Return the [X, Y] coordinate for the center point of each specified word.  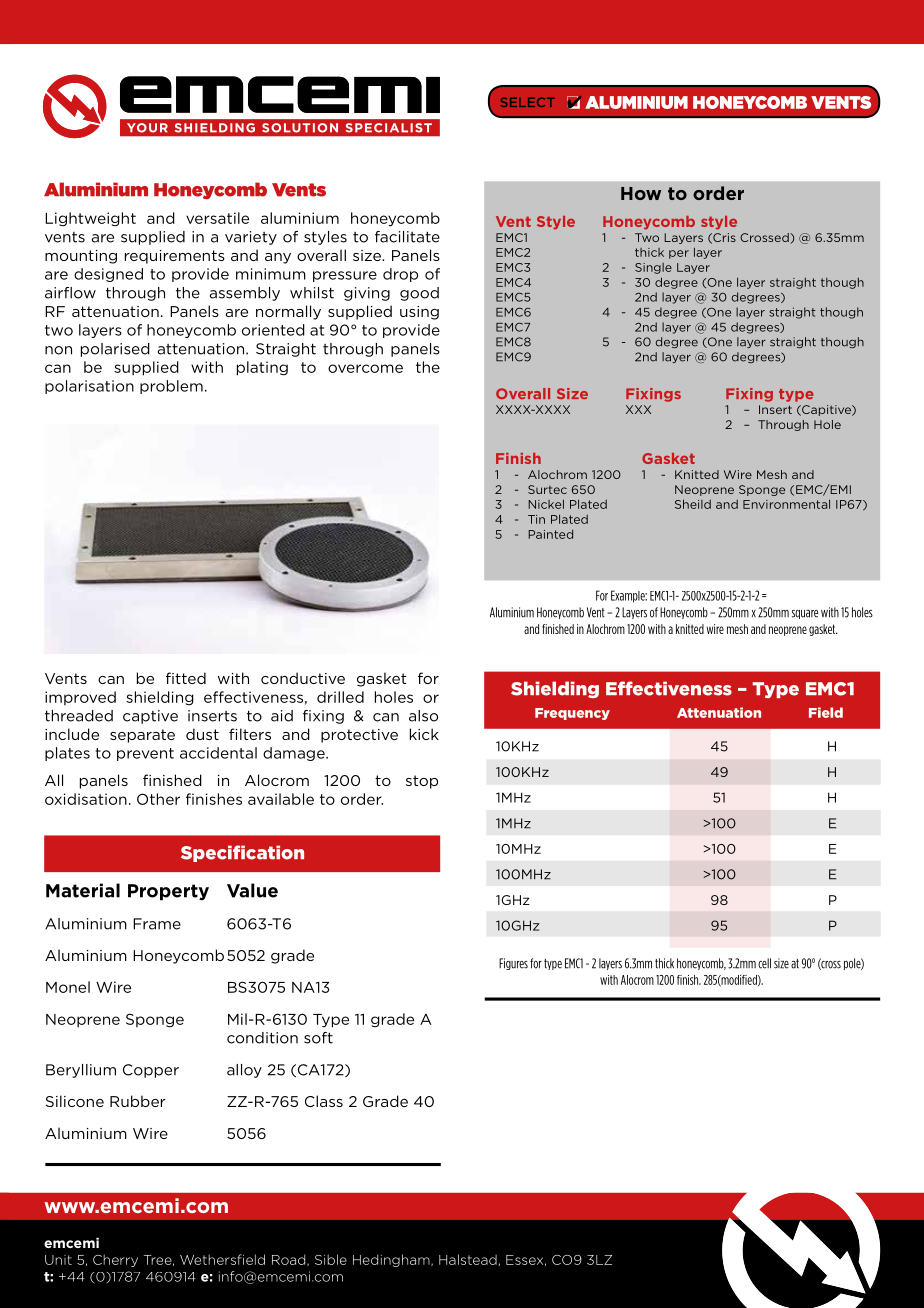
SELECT [527, 102]
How [641, 193]
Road [290, 1260]
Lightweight [90, 219]
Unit [58, 1260]
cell [764, 963]
